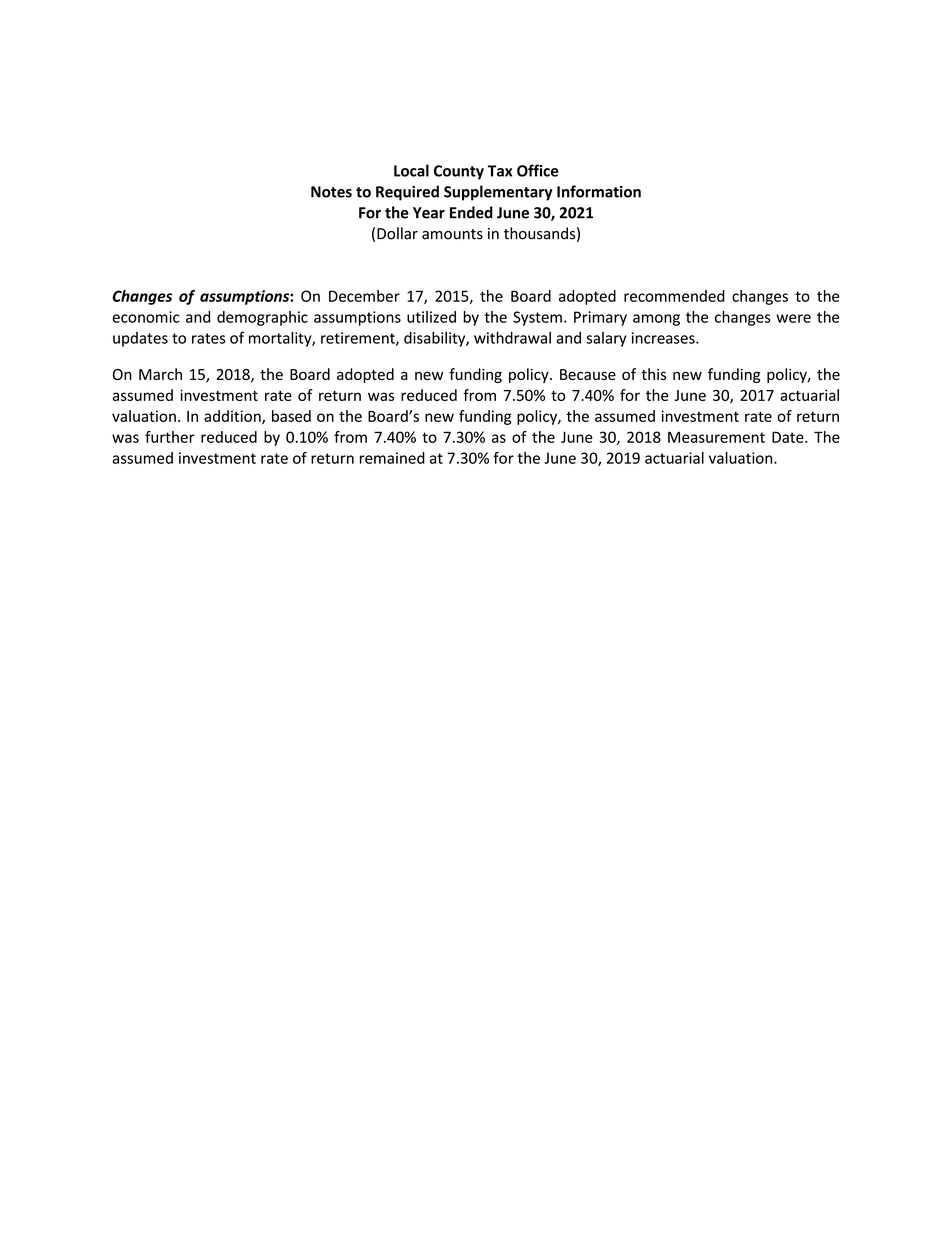 The image size is (952, 1233). I want to click on County, so click(459, 172).
